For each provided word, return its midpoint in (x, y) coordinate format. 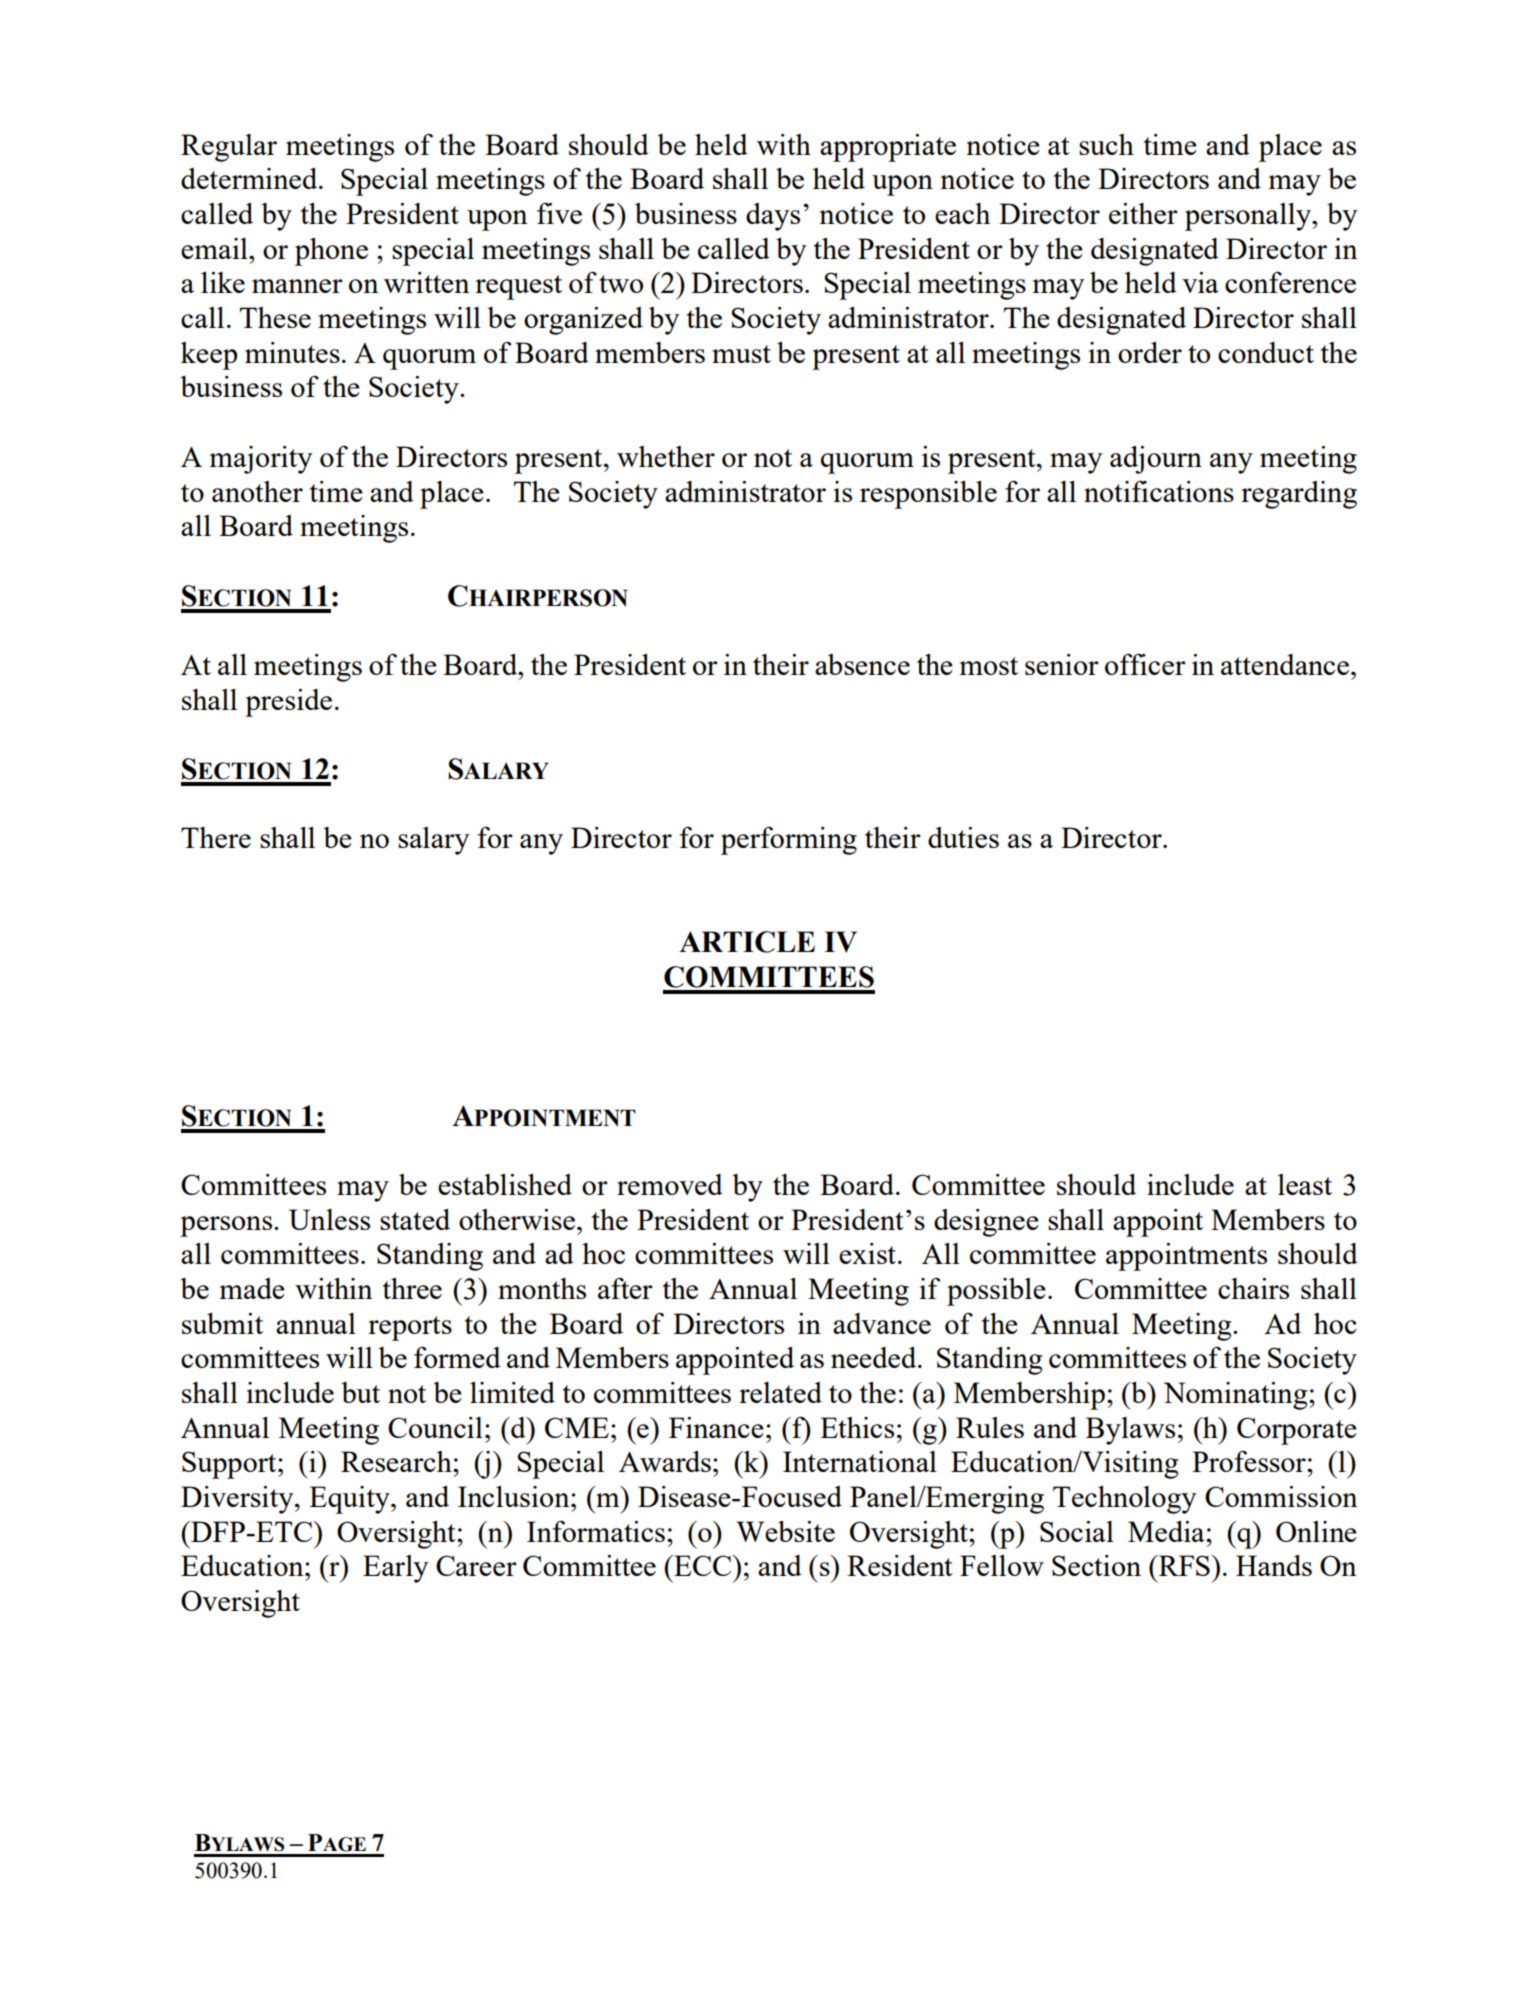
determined (250, 178)
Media (1167, 1531)
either (1143, 213)
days (773, 217)
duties (963, 837)
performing (789, 841)
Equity (350, 1500)
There (216, 837)
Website (785, 1531)
